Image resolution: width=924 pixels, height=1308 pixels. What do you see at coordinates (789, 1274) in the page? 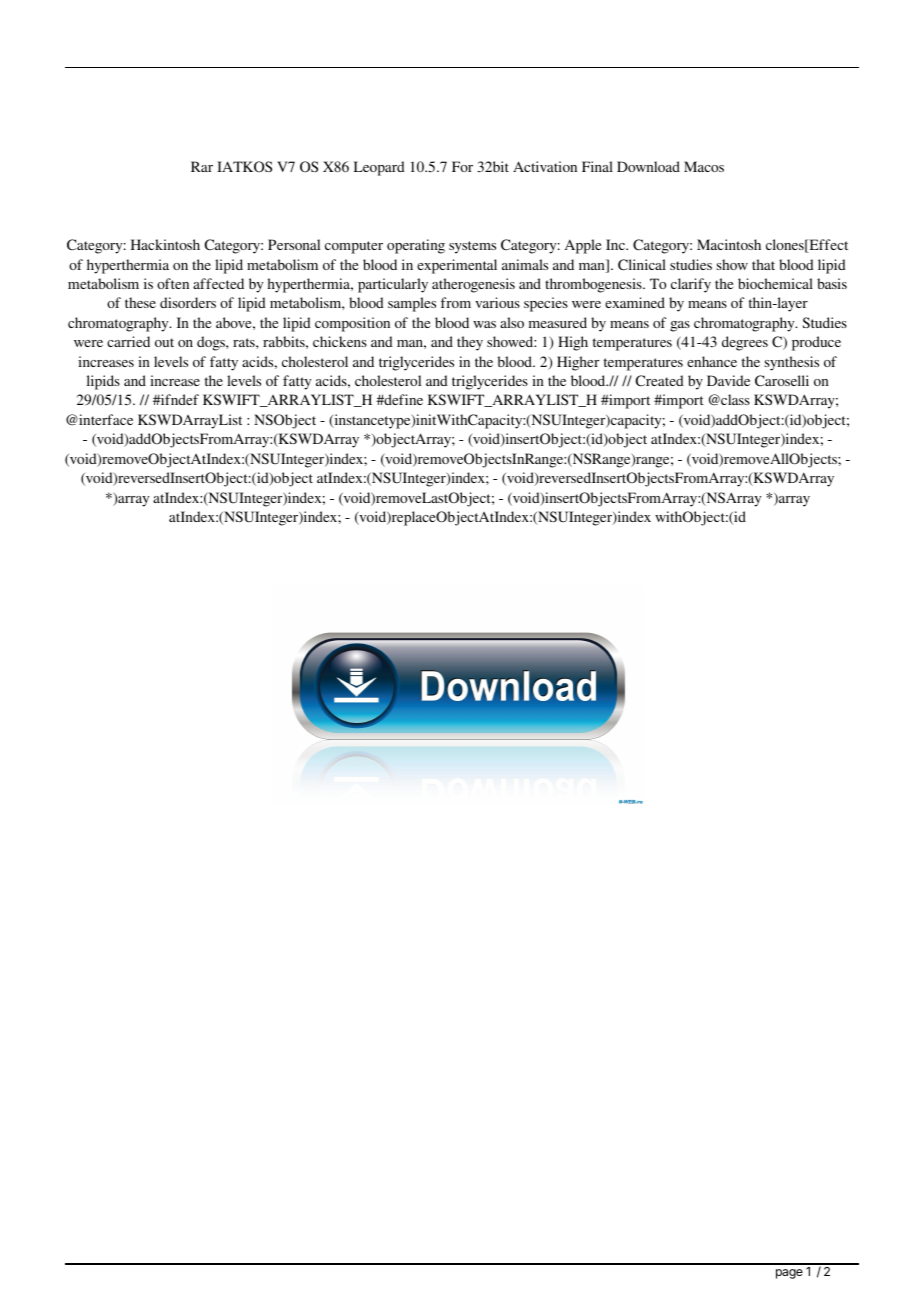
I see `page` at bounding box center [789, 1274].
